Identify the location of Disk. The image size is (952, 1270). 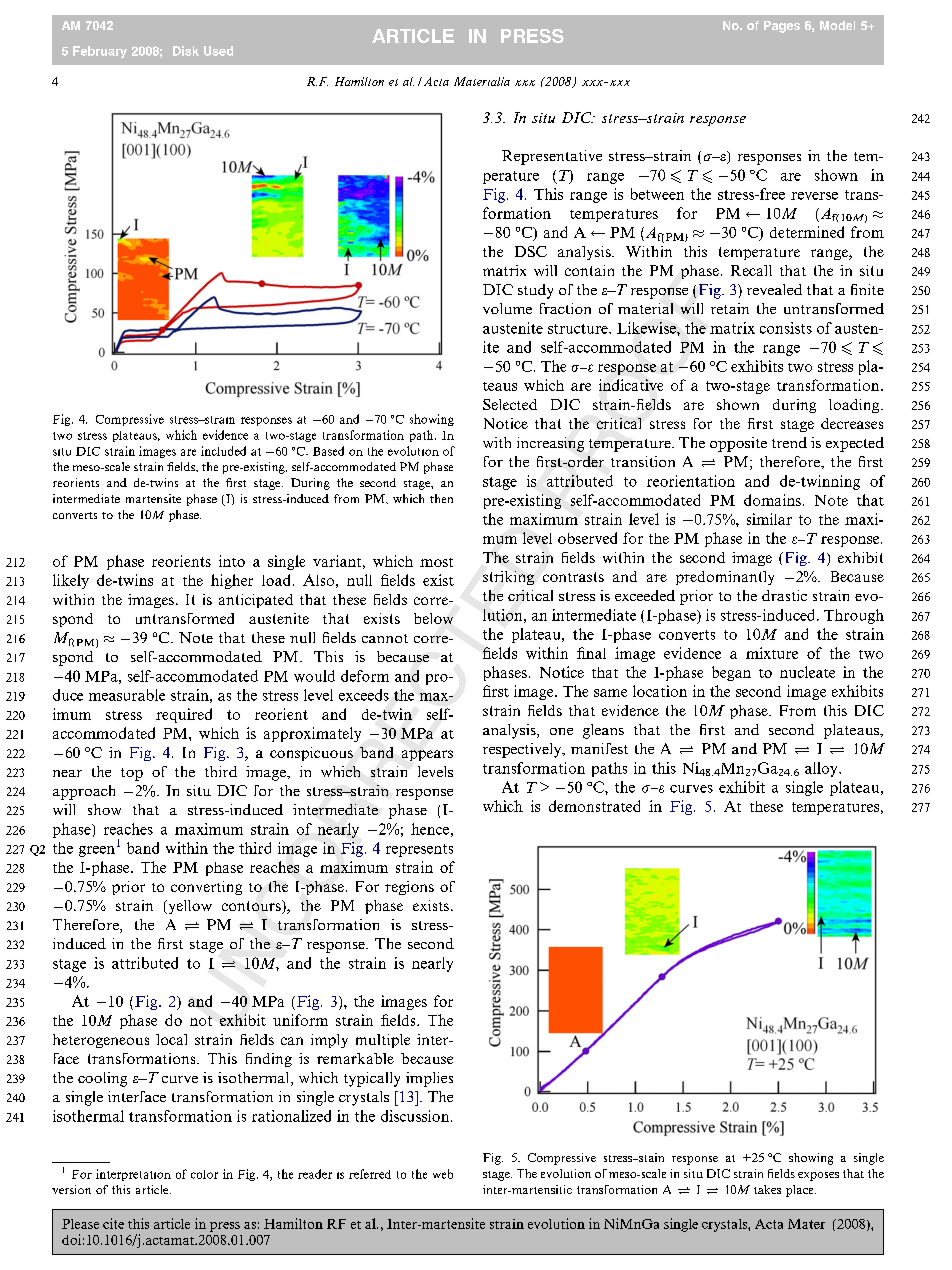
(186, 51).
